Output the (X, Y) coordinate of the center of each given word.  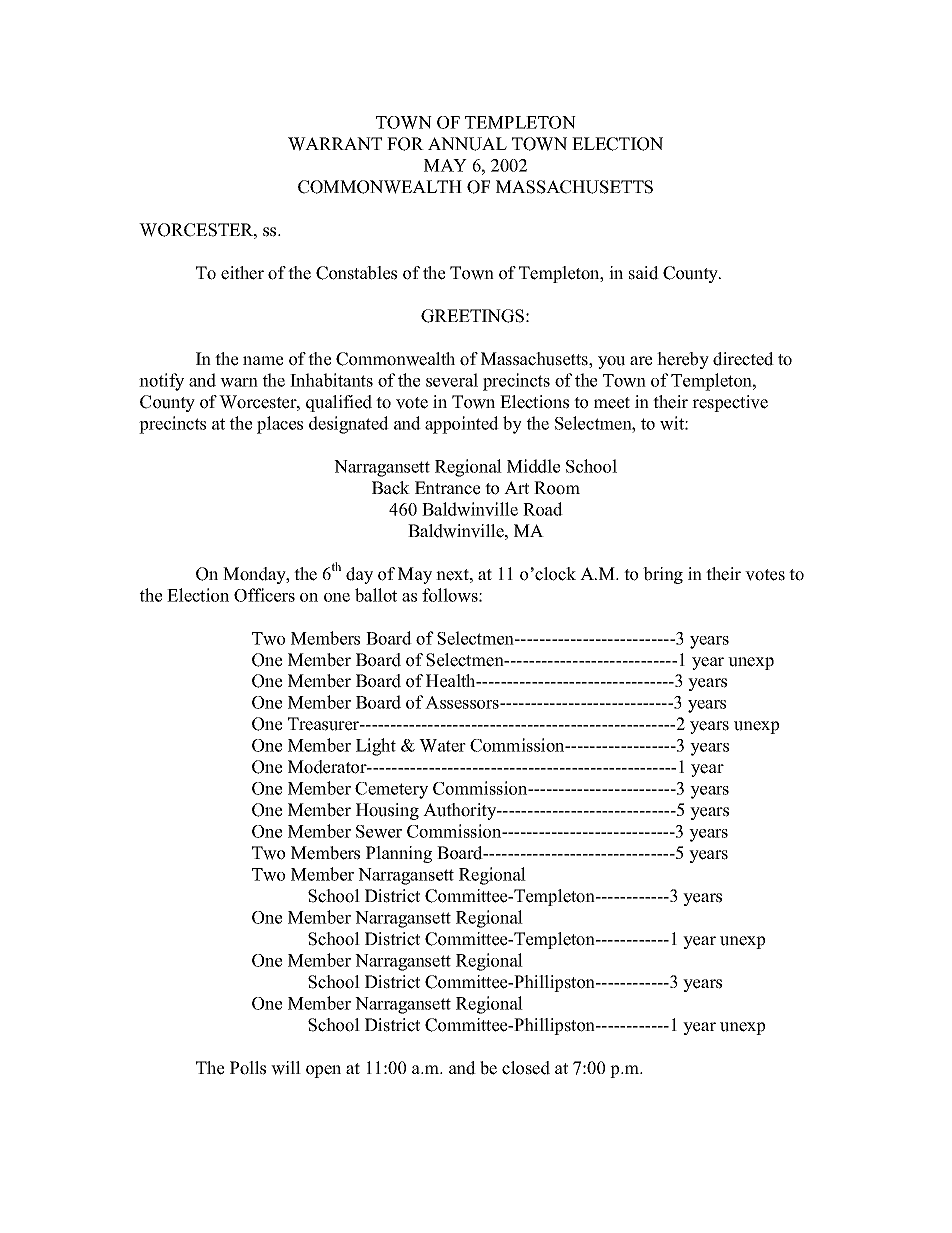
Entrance (447, 488)
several (452, 380)
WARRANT (335, 144)
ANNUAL (467, 144)
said (644, 273)
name (263, 361)
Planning (399, 854)
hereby (683, 360)
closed (526, 1068)
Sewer (379, 831)
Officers (264, 595)
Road (543, 509)
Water (442, 745)
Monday (255, 575)
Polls (248, 1068)
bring (663, 575)
